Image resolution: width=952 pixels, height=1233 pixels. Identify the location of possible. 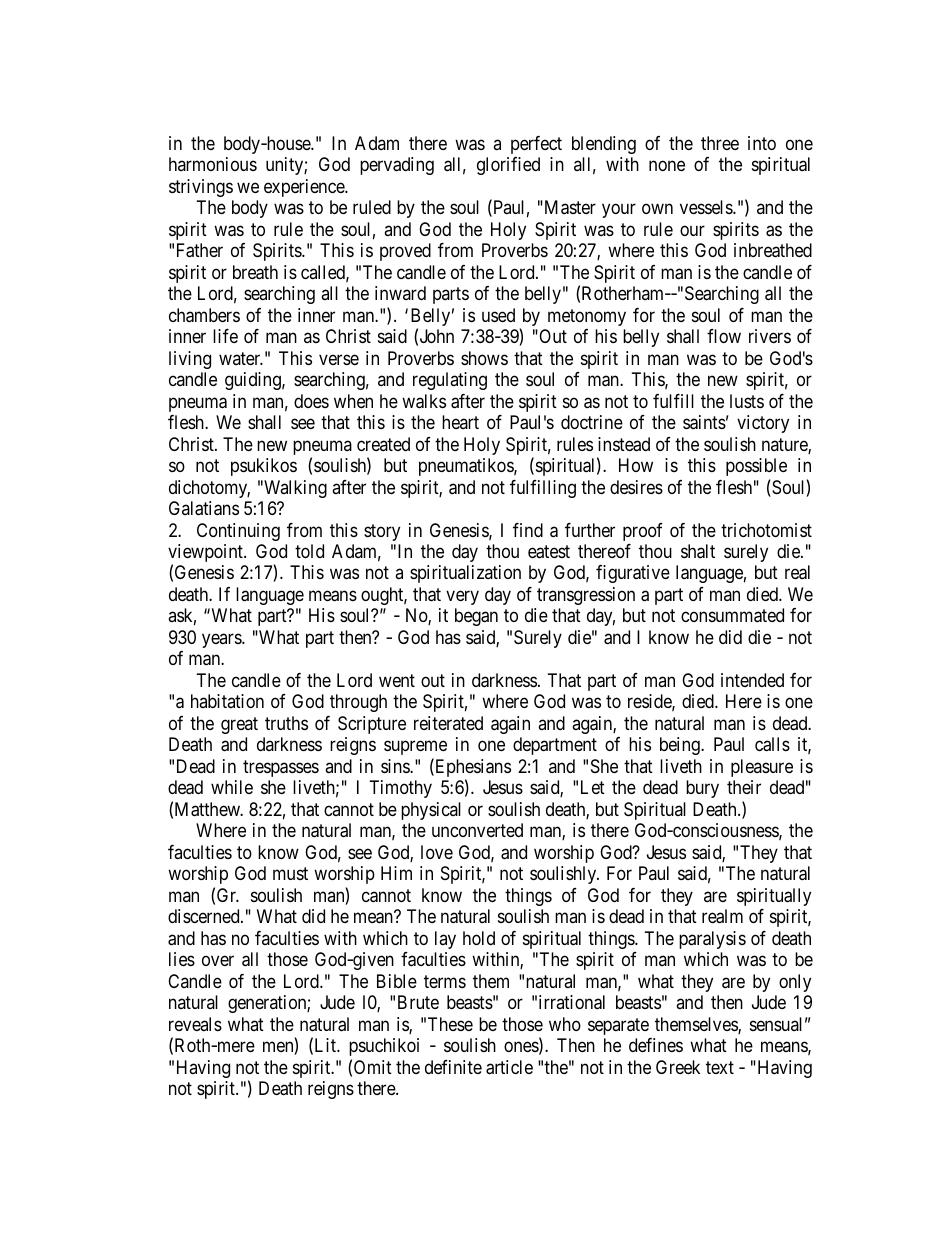
(756, 467).
